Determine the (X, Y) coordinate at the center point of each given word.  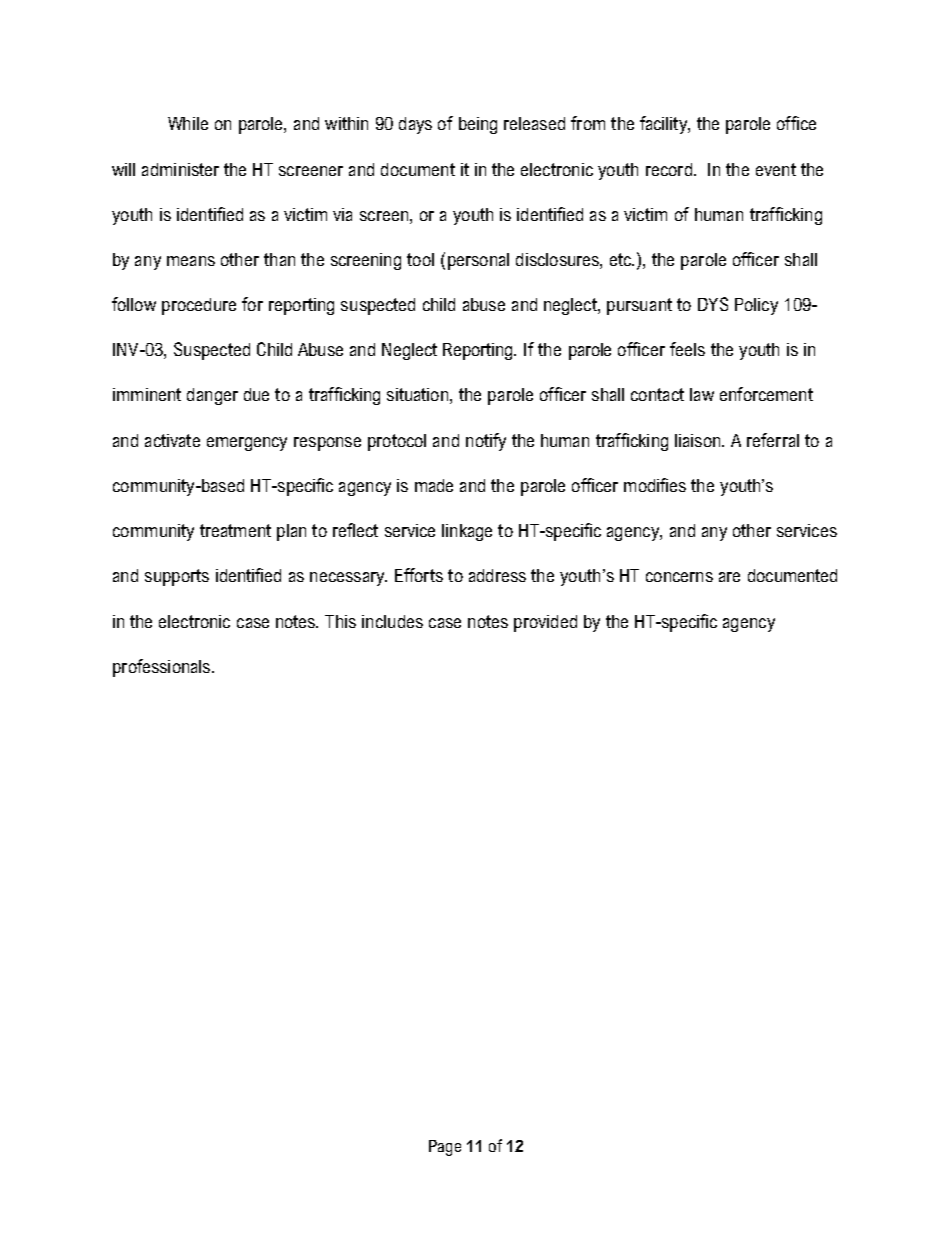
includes (392, 621)
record (669, 169)
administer (180, 169)
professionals (161, 668)
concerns (679, 577)
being (478, 125)
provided (545, 623)
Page (445, 1148)
